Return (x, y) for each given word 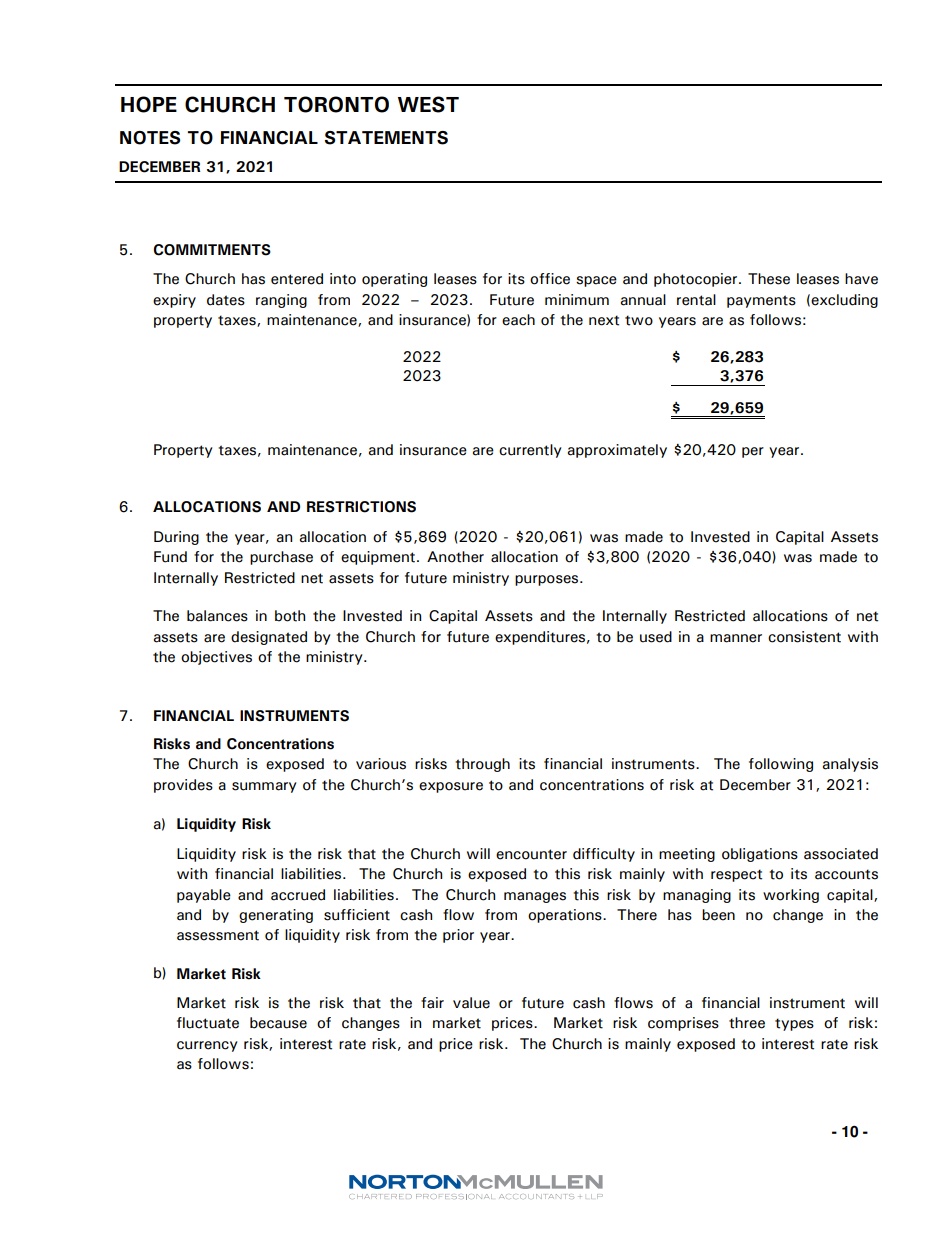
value (471, 1003)
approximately (617, 451)
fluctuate (208, 1023)
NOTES (150, 138)
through (482, 765)
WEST (428, 104)
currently (530, 451)
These (769, 279)
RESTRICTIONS (361, 507)
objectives (216, 658)
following (781, 765)
